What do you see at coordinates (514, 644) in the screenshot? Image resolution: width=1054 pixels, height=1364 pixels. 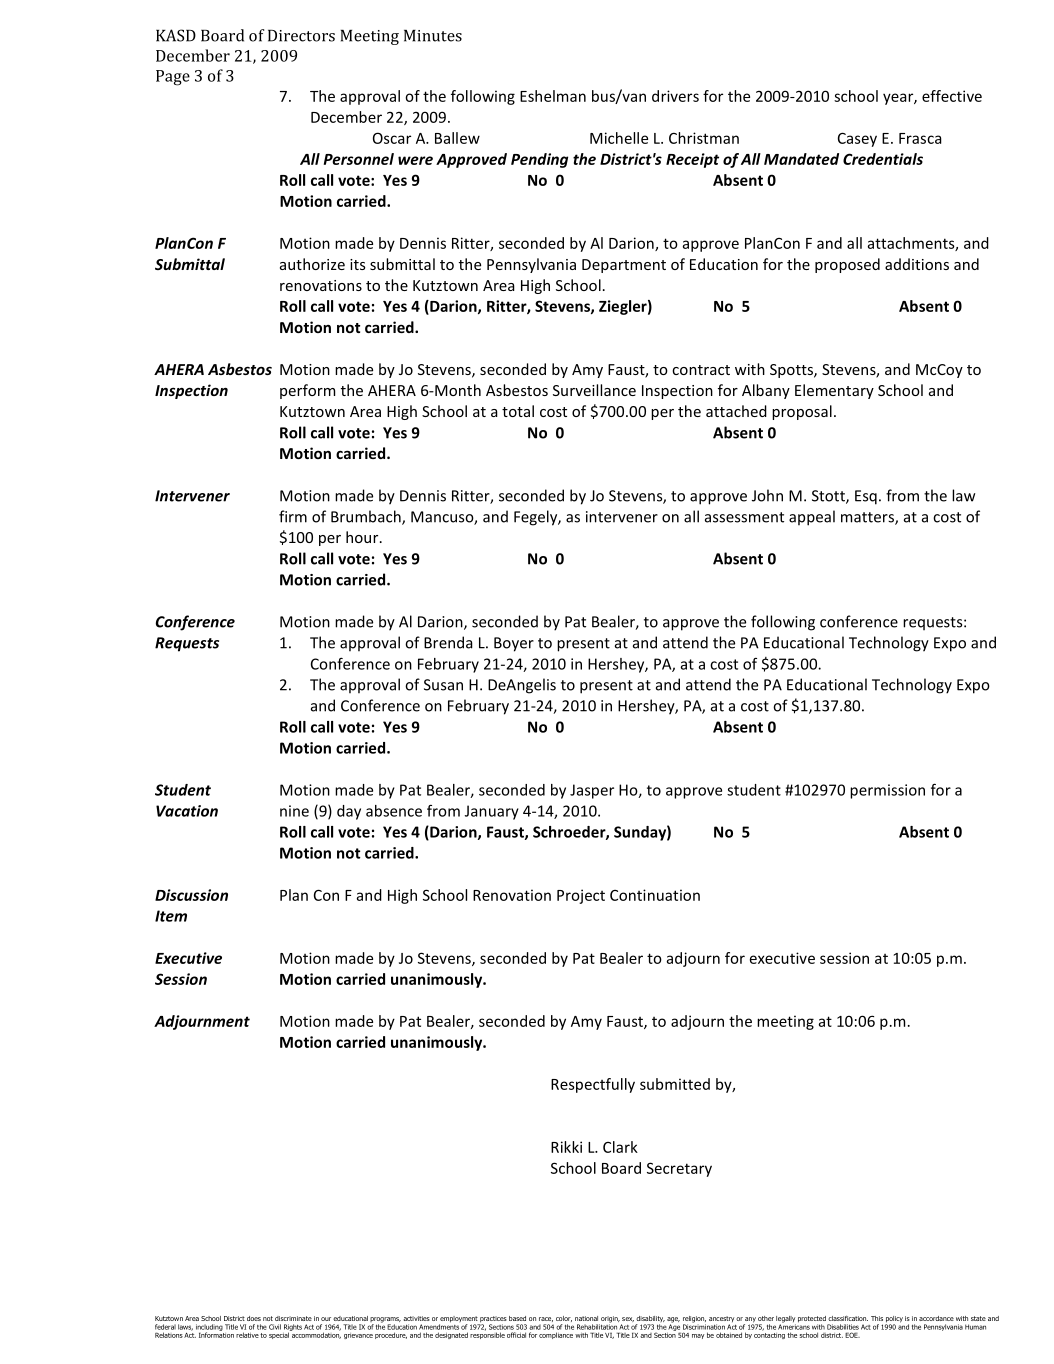 I see `Boyer` at bounding box center [514, 644].
